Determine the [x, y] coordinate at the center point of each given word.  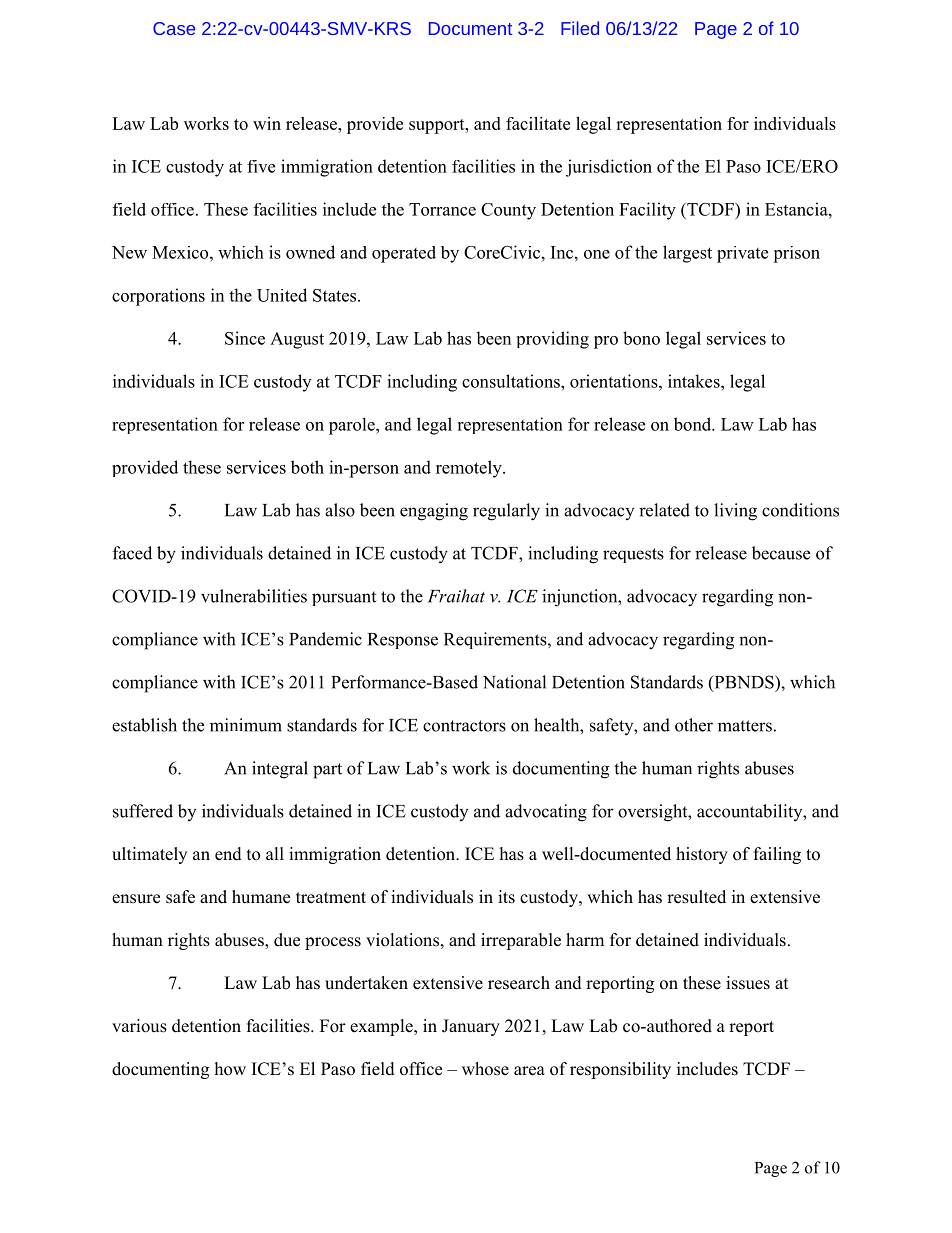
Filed [580, 28]
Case [174, 28]
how [230, 1069]
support [438, 126]
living [735, 512]
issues [748, 983]
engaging [434, 512]
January [471, 1027]
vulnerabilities [254, 596]
